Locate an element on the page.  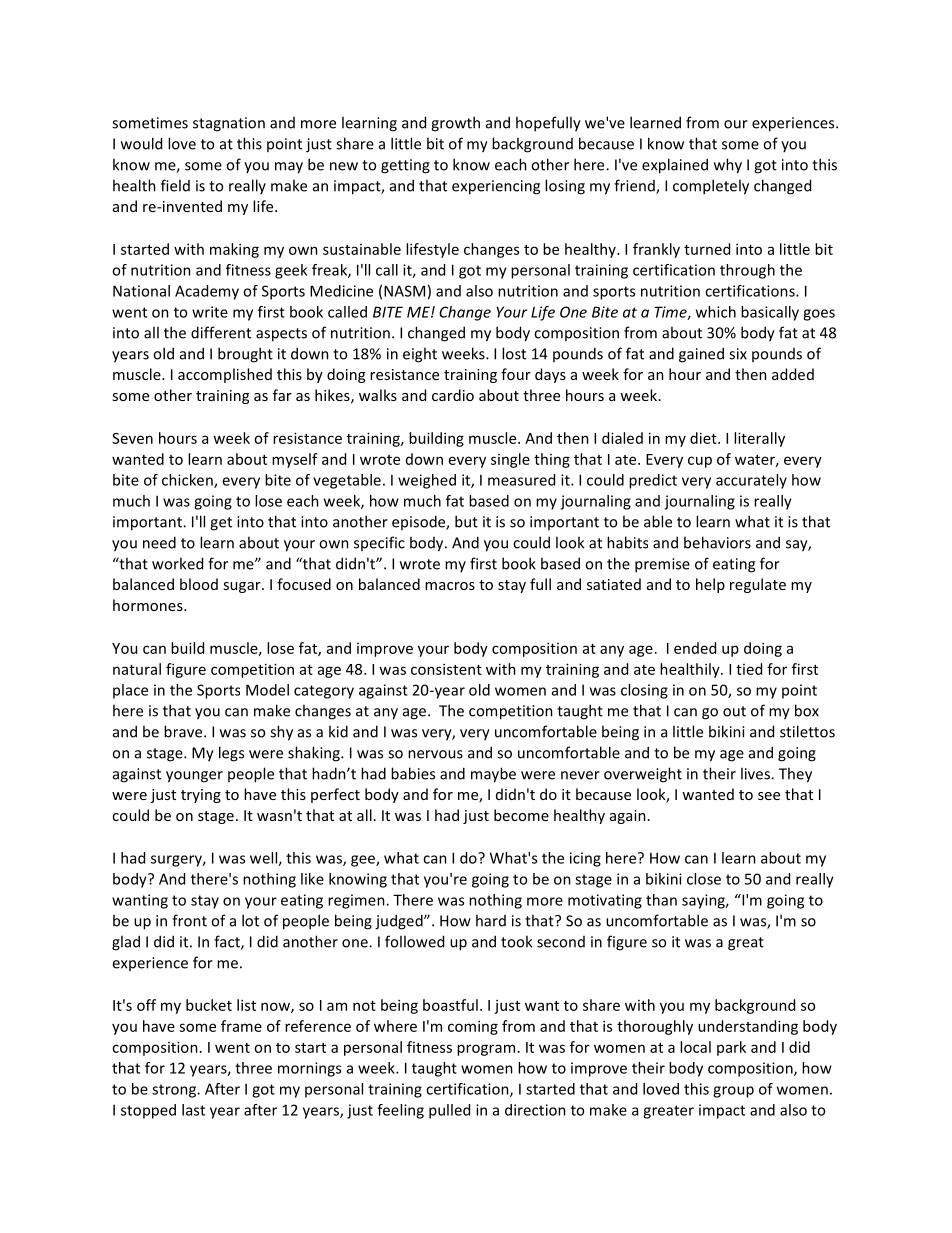
group is located at coordinates (733, 1092).
